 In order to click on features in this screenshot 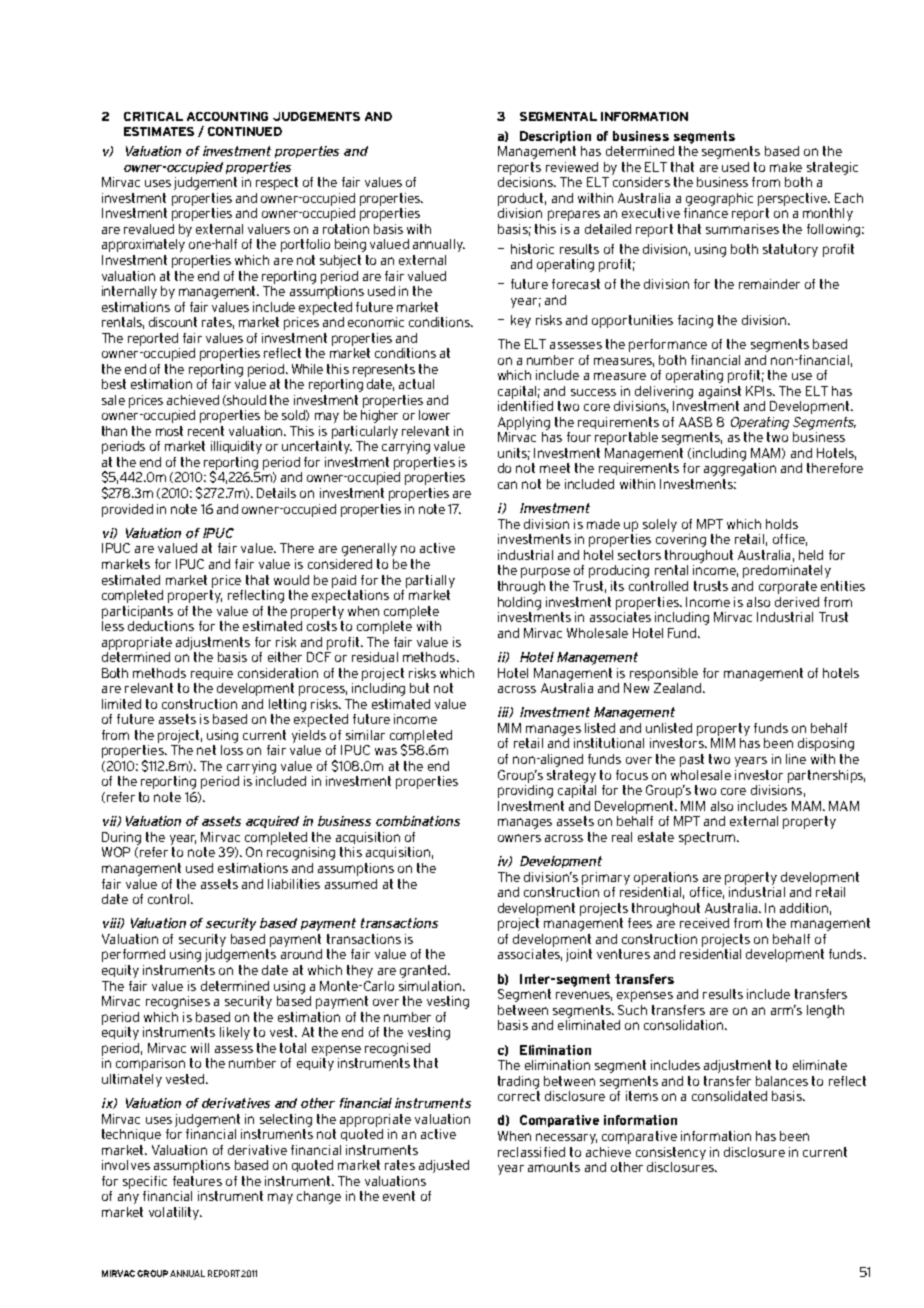, I will do `click(197, 1181)`.
